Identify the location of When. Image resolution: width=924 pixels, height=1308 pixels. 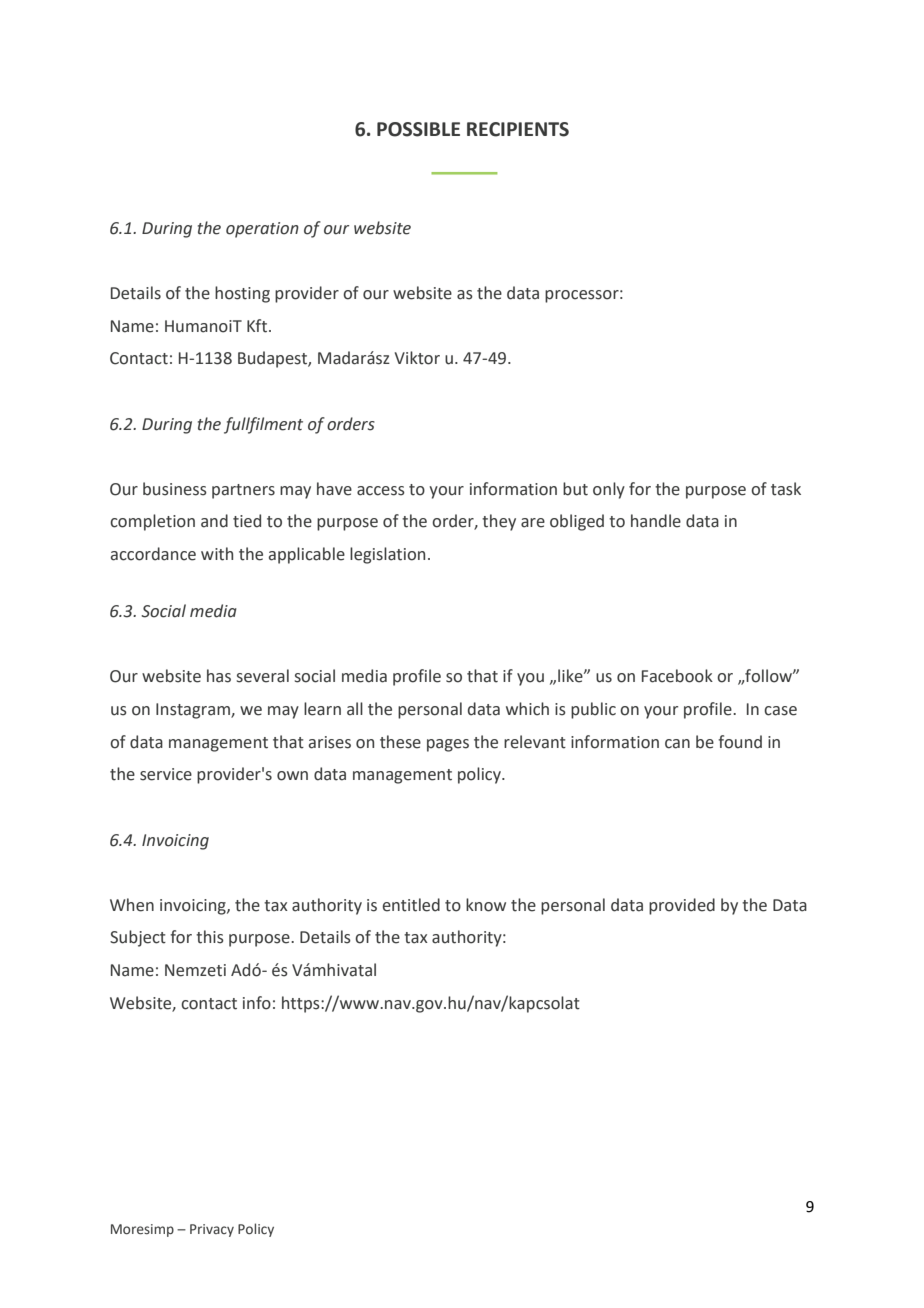
(132, 905).
